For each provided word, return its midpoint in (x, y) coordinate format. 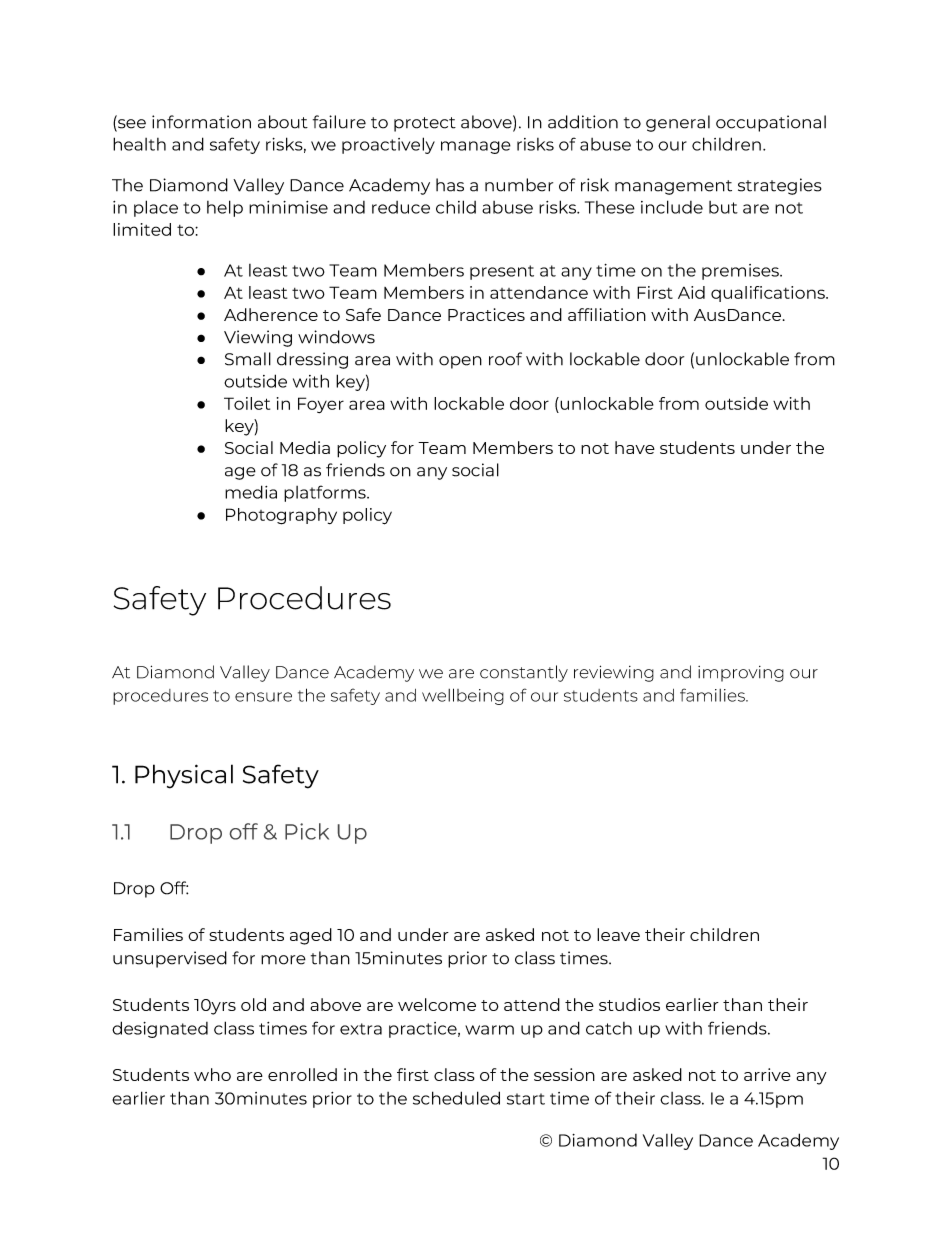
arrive (767, 1074)
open (460, 362)
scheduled (456, 1098)
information (201, 122)
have (635, 447)
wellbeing (463, 696)
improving (741, 674)
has (450, 185)
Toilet (247, 403)
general (678, 123)
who (212, 1074)
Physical (184, 776)
